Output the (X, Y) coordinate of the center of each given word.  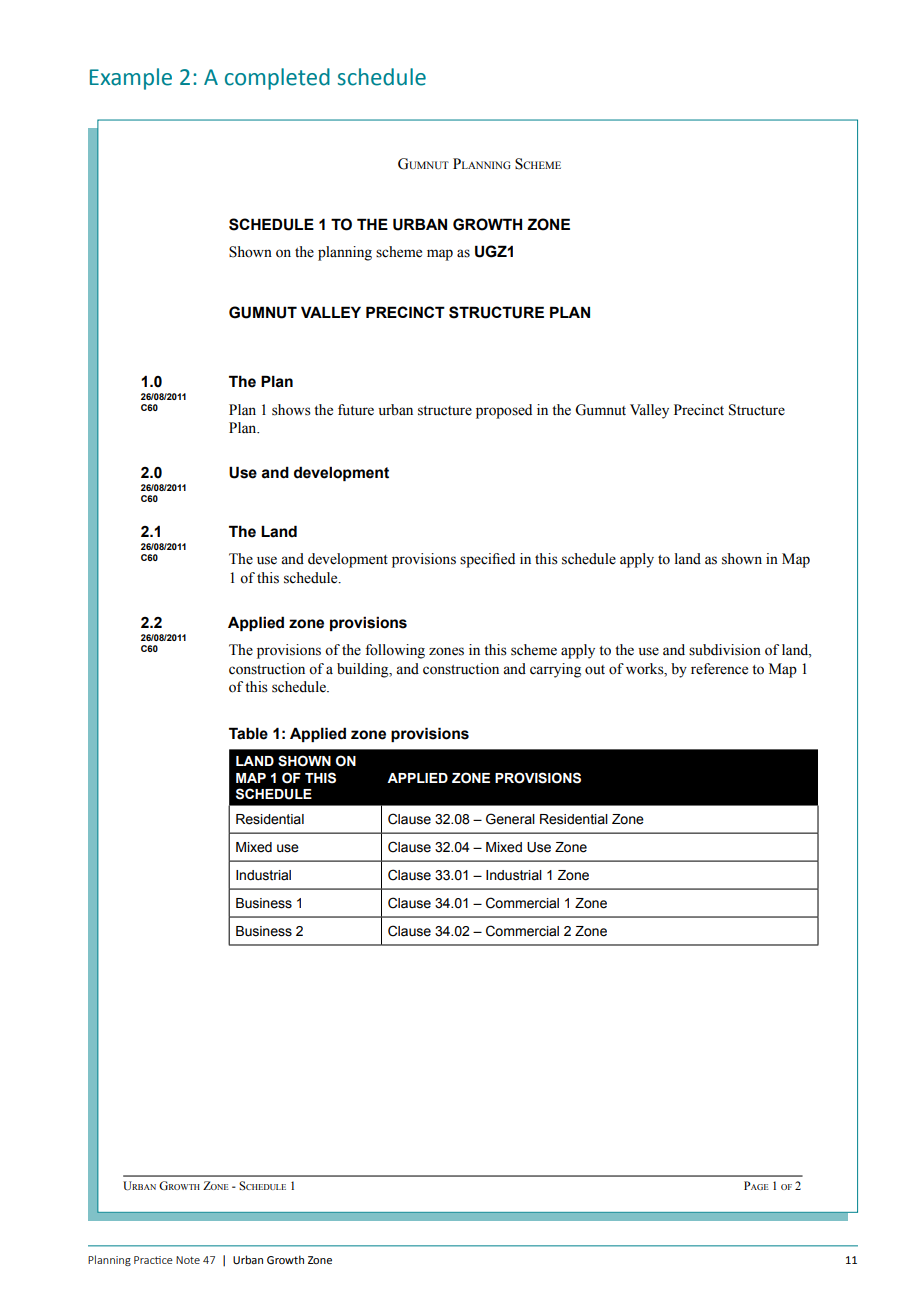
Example (131, 79)
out (595, 670)
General (510, 819)
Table (248, 733)
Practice (153, 1260)
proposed (504, 411)
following (395, 651)
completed (277, 79)
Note (188, 1260)
